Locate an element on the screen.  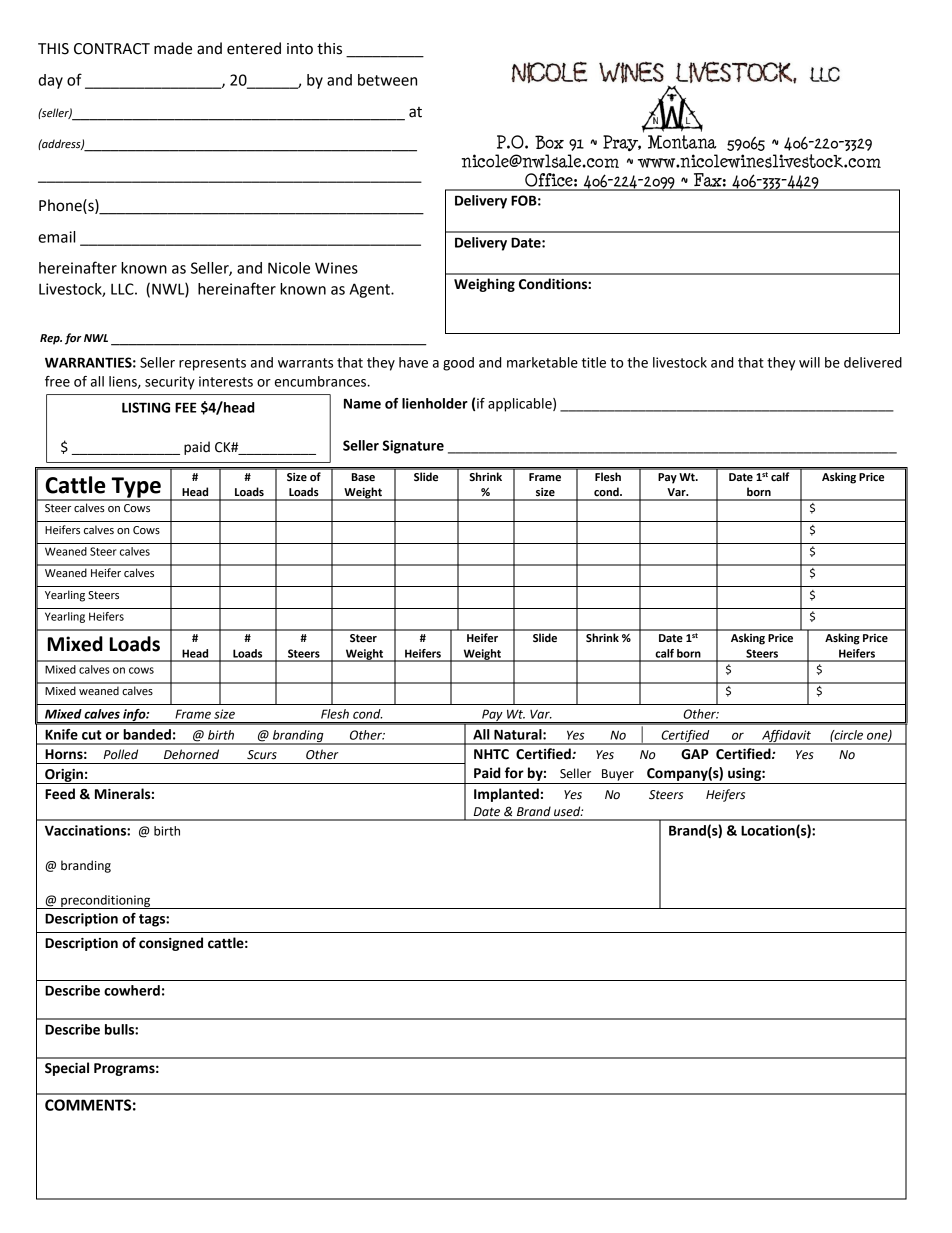
consigned is located at coordinates (171, 944).
